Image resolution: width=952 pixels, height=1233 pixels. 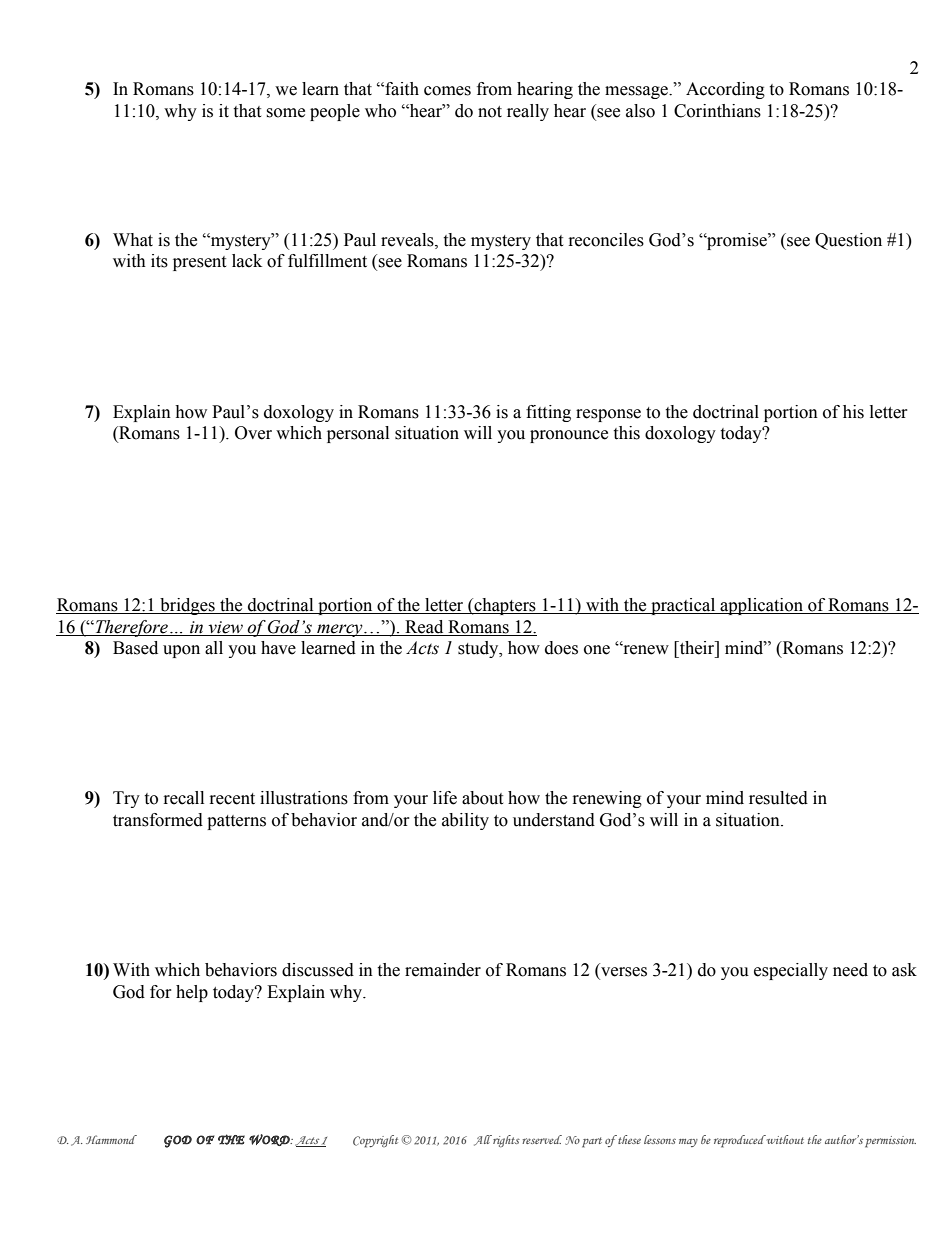 What do you see at coordinates (717, 111) in the document?
I see `Corinthians` at bounding box center [717, 111].
